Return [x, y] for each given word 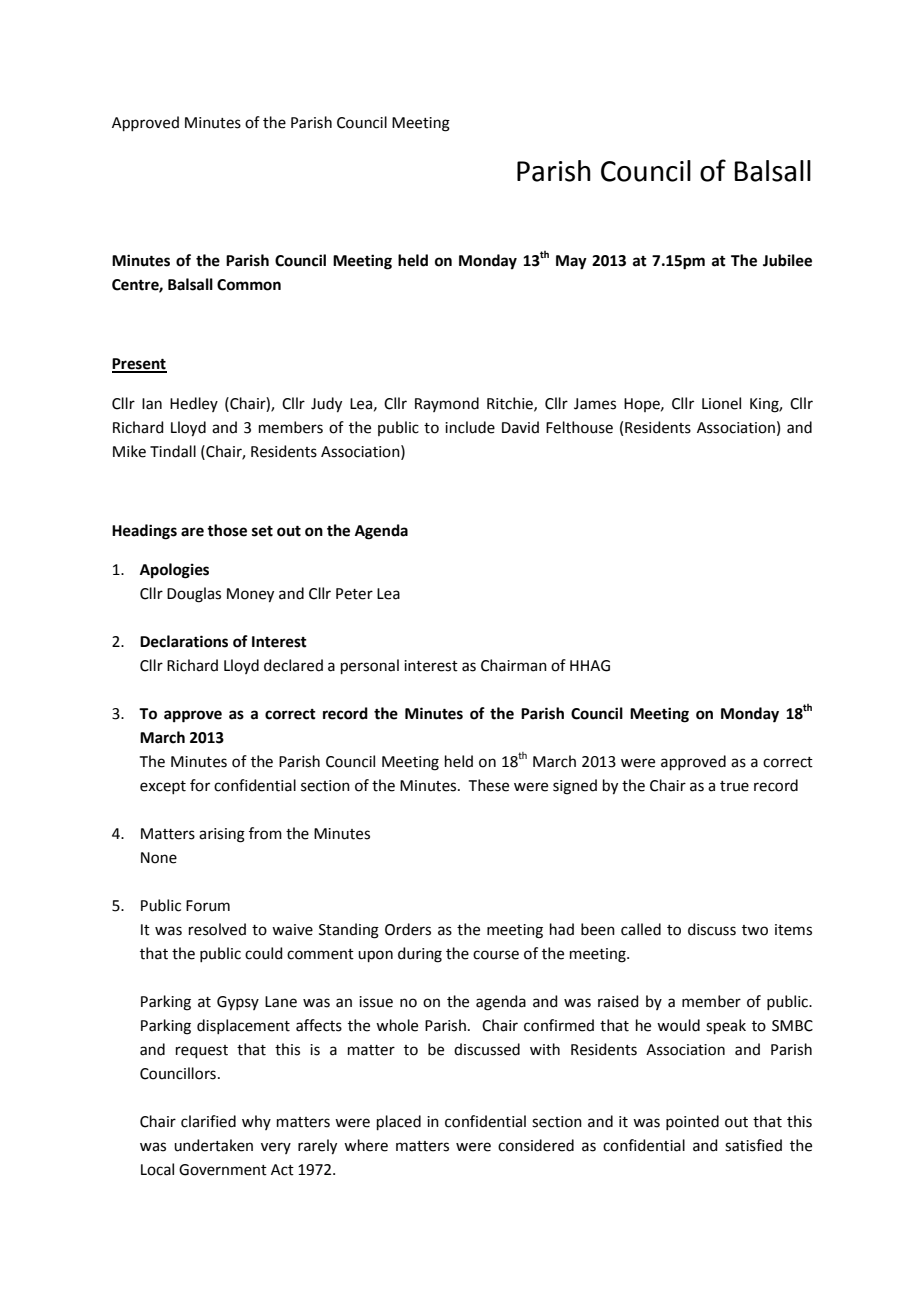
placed [399, 1122]
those [227, 530]
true [734, 786]
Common [249, 285]
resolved [217, 929]
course [496, 955]
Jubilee [787, 260]
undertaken [213, 1145]
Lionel [721, 403]
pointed [692, 1122]
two [755, 930]
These [489, 785]
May [571, 262]
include [470, 427]
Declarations [184, 641]
